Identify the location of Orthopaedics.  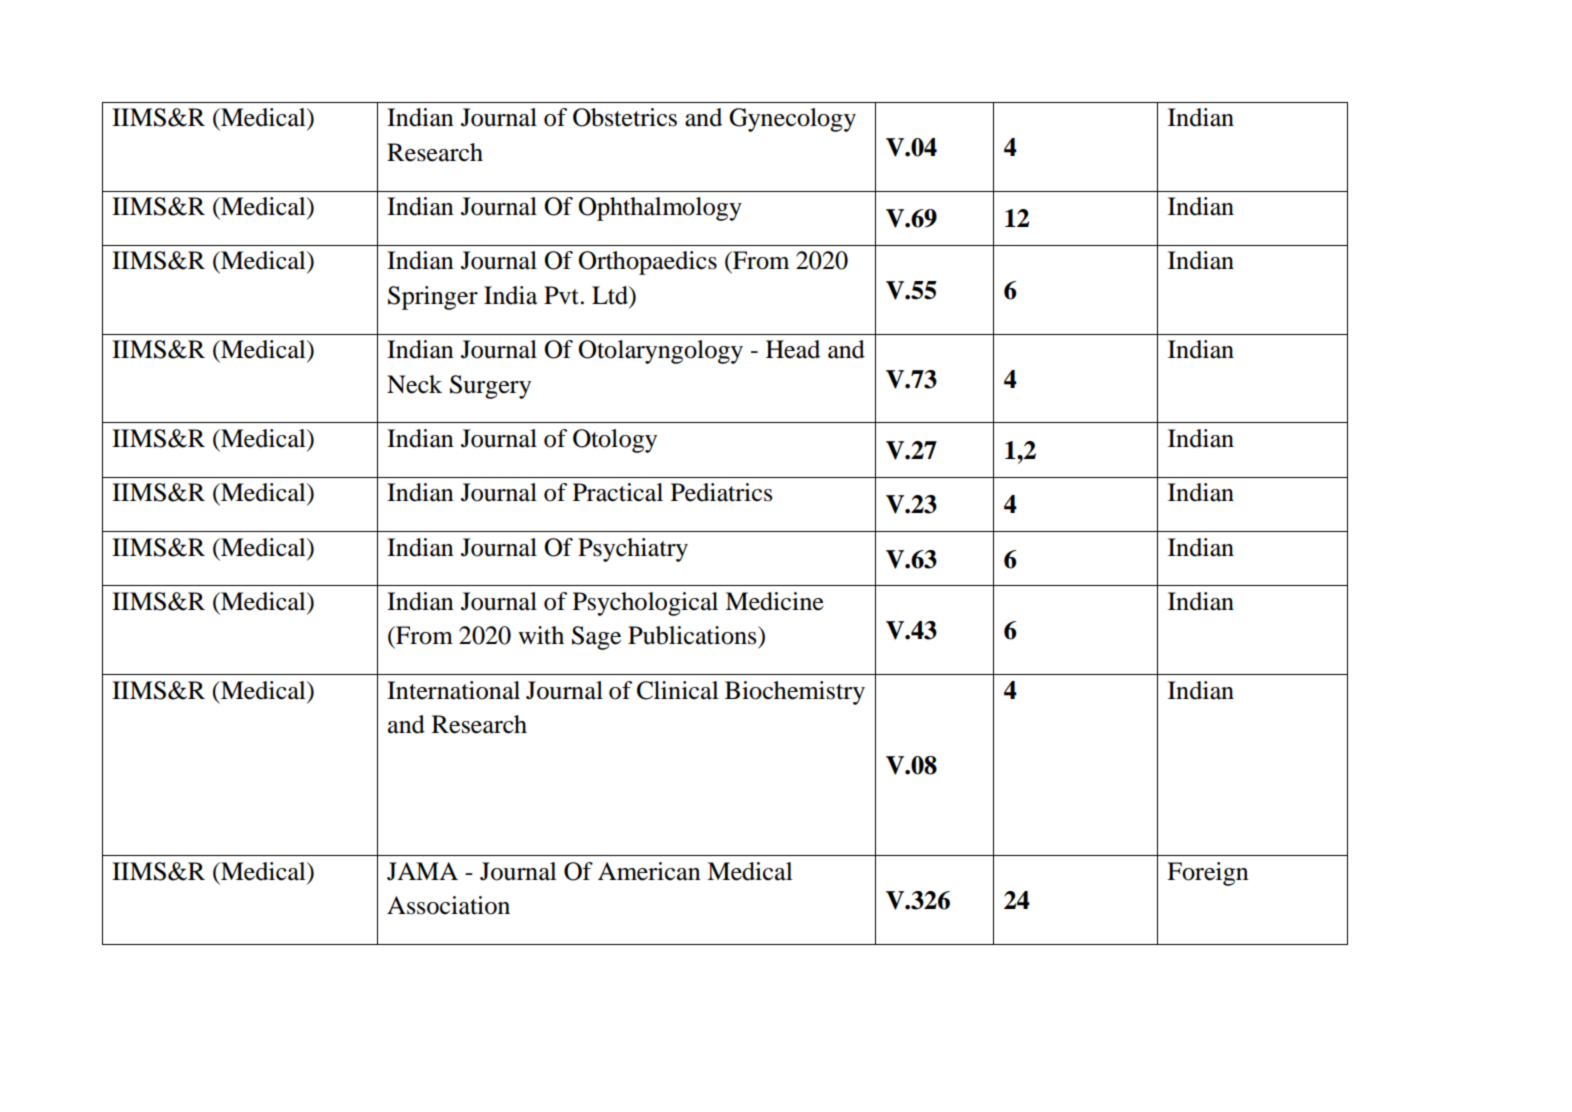
(647, 263).
